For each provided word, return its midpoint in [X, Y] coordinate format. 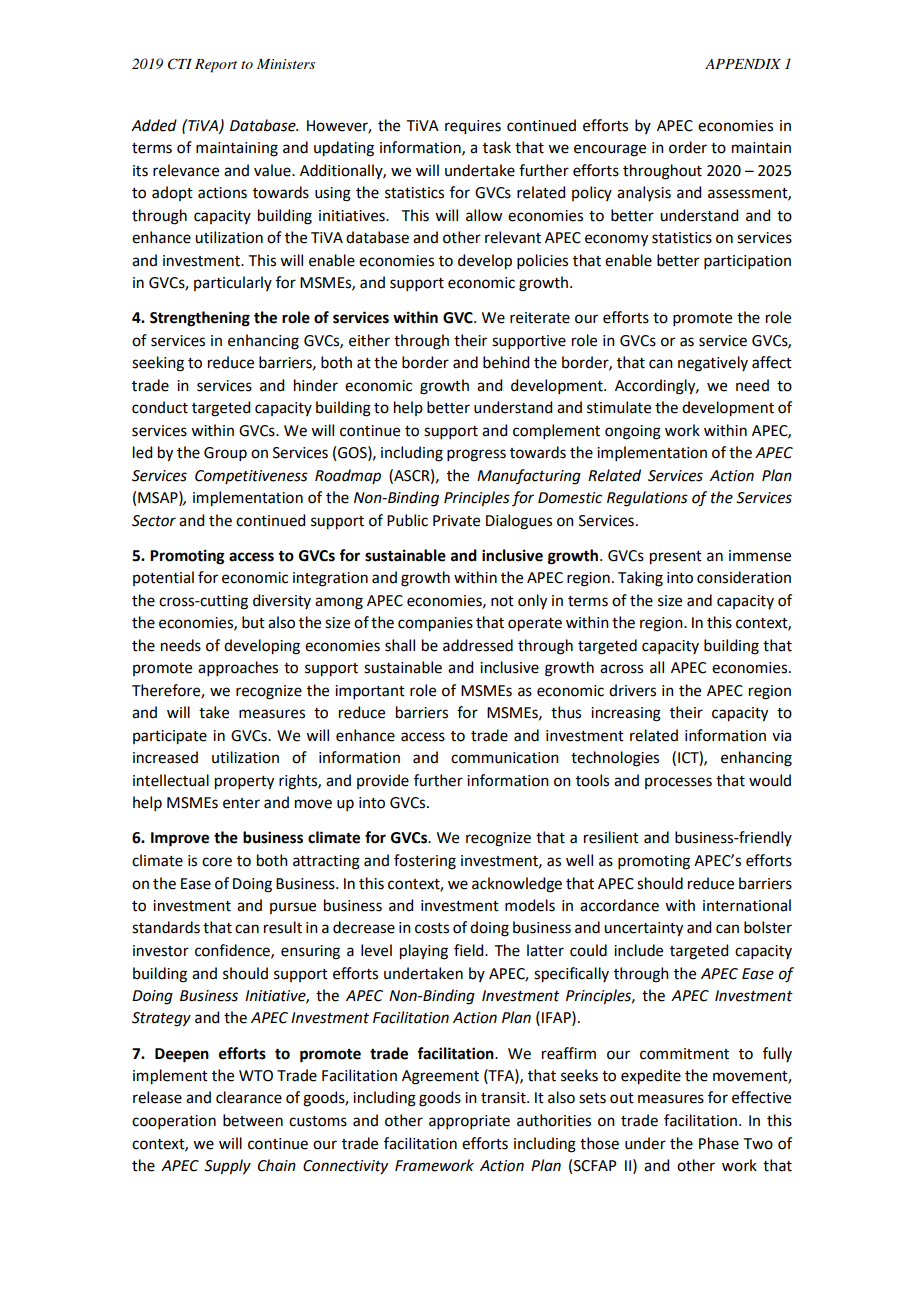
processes [678, 783]
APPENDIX [743, 64]
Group [225, 454]
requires [473, 127]
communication [505, 758]
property [244, 783]
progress [476, 455]
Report [216, 66]
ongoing [633, 432]
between [253, 1120]
